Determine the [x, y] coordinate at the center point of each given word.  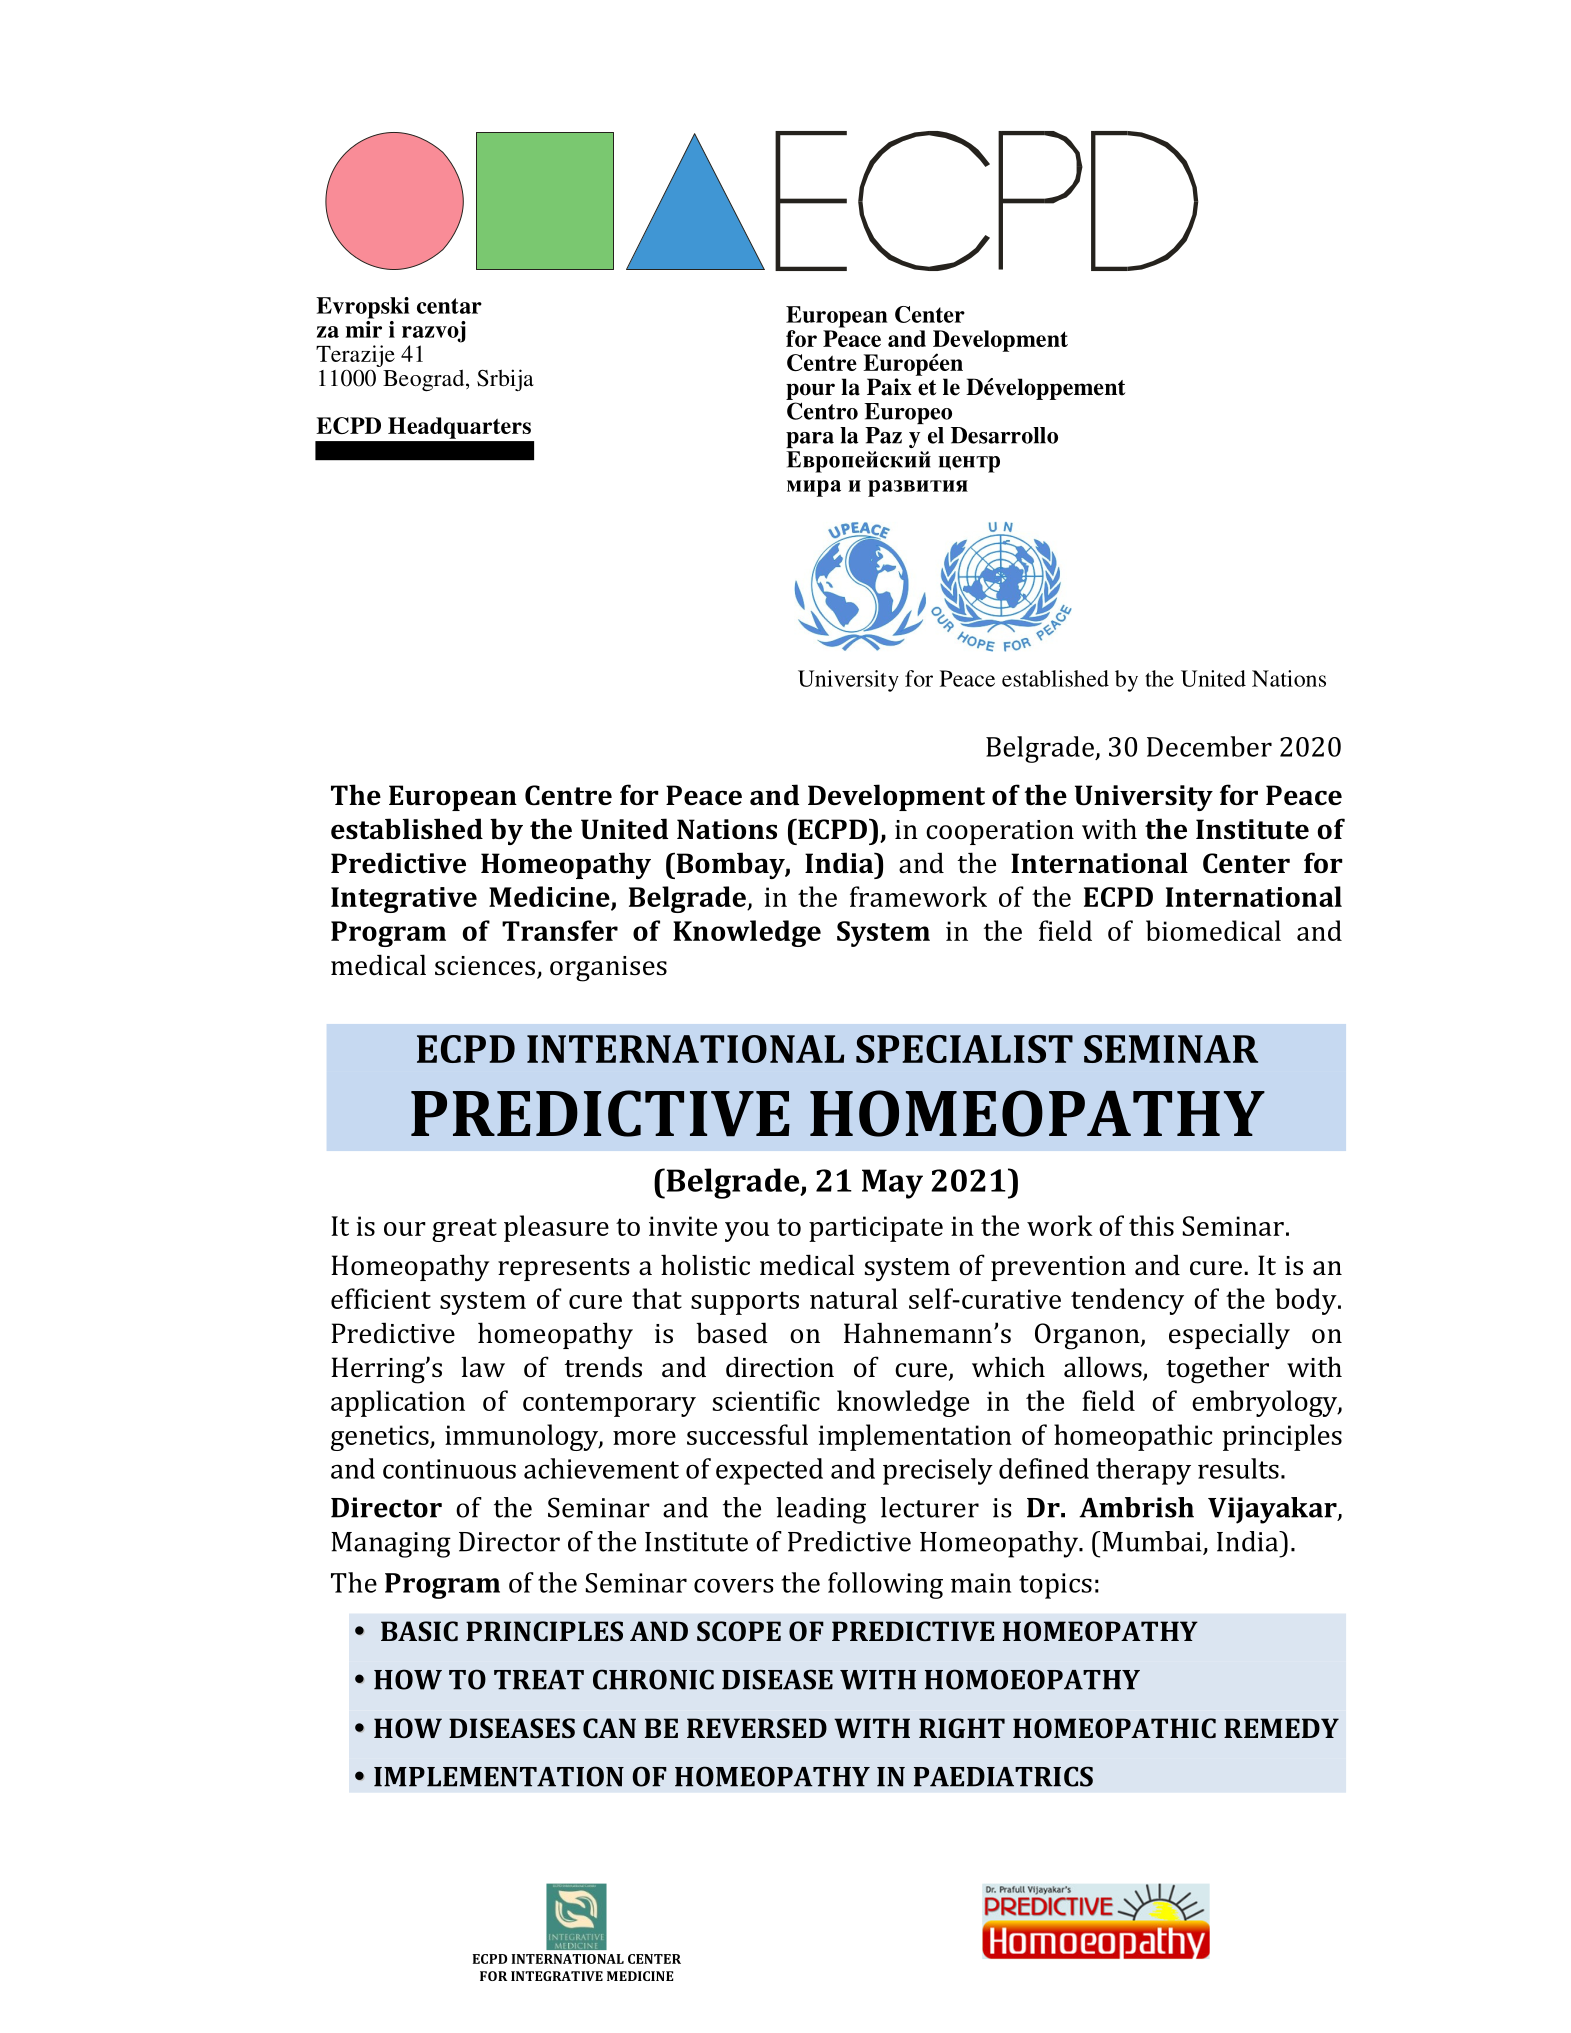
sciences [485, 966]
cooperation [1000, 832]
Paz [883, 435]
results [1238, 1468]
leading [821, 1510]
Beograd [425, 380]
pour [810, 391]
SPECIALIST [964, 1049]
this [1151, 1225]
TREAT [539, 1680]
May [892, 1184]
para [810, 440]
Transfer [560, 930]
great [464, 1230]
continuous [449, 1469]
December [1209, 746]
